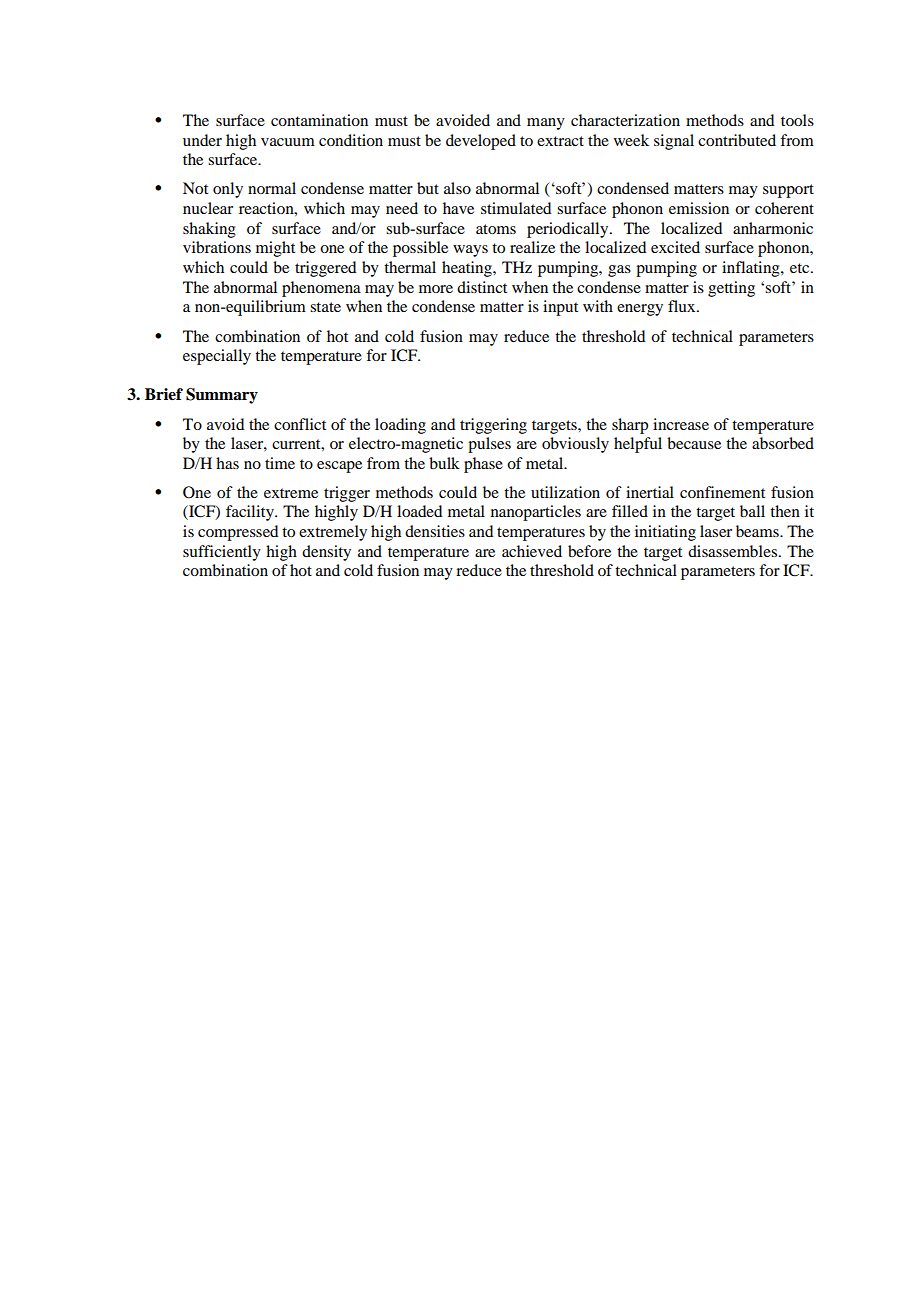  I want to click on input, so click(560, 308).
